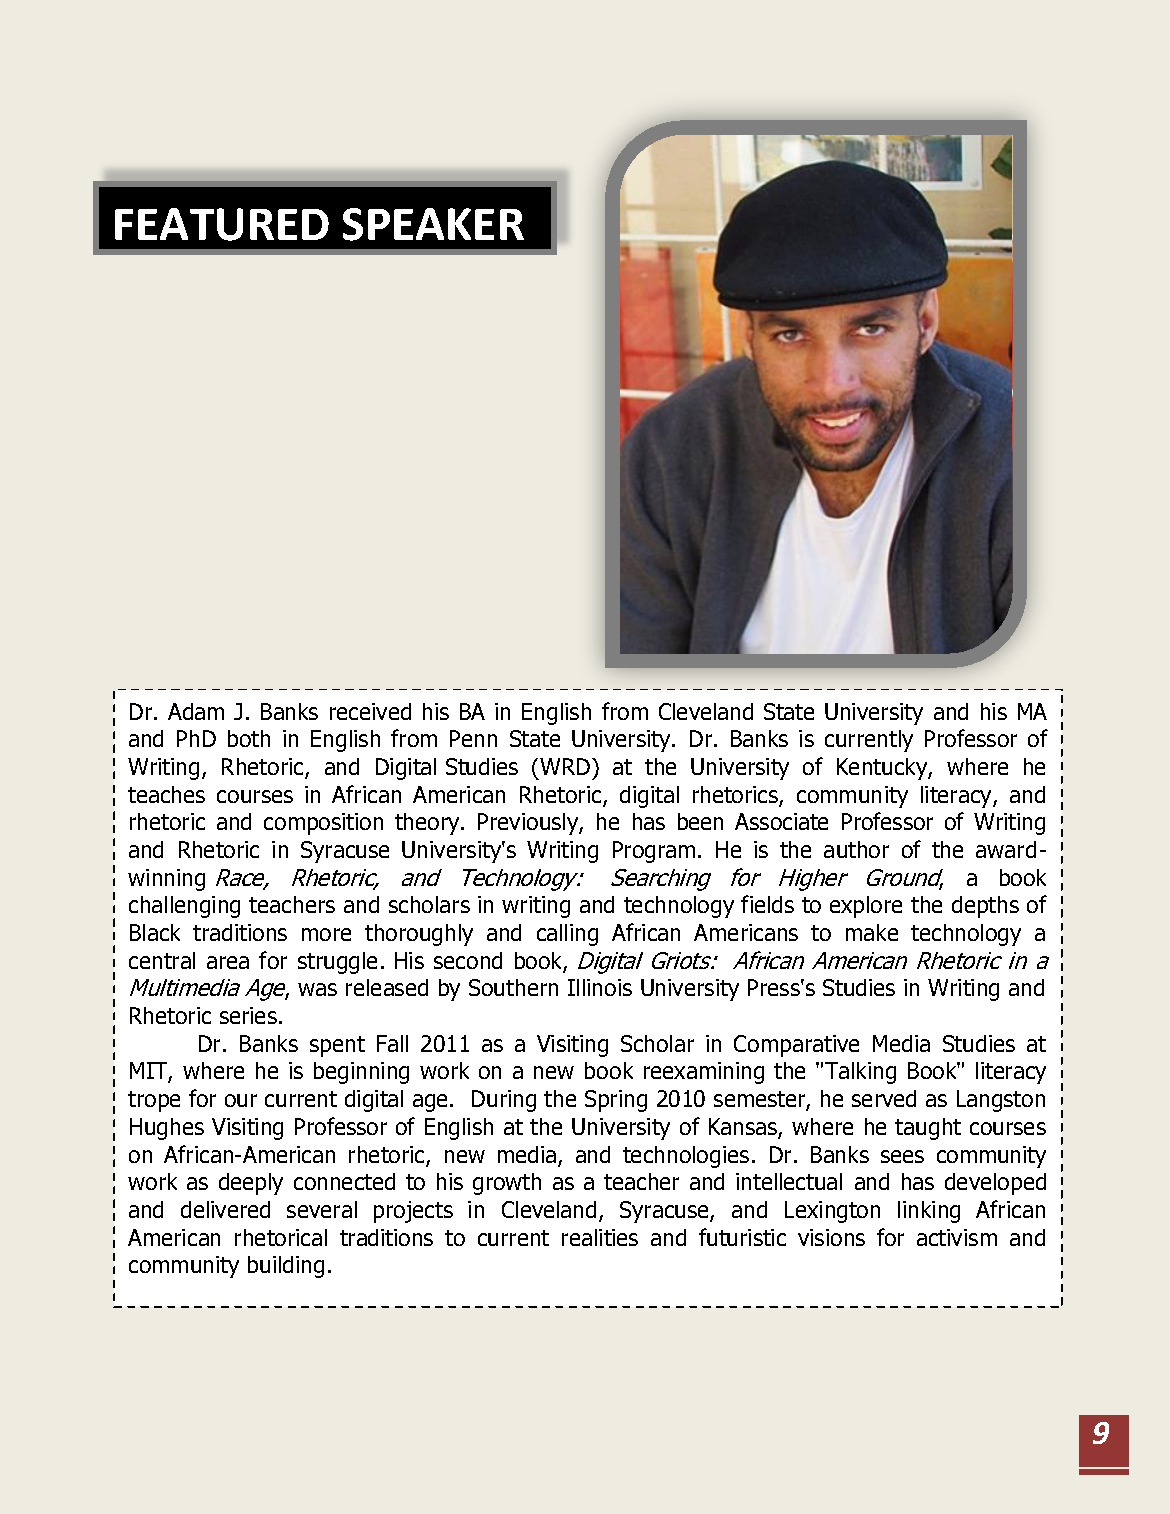 The height and width of the screenshot is (1514, 1170). I want to click on series, so click(248, 1015).
